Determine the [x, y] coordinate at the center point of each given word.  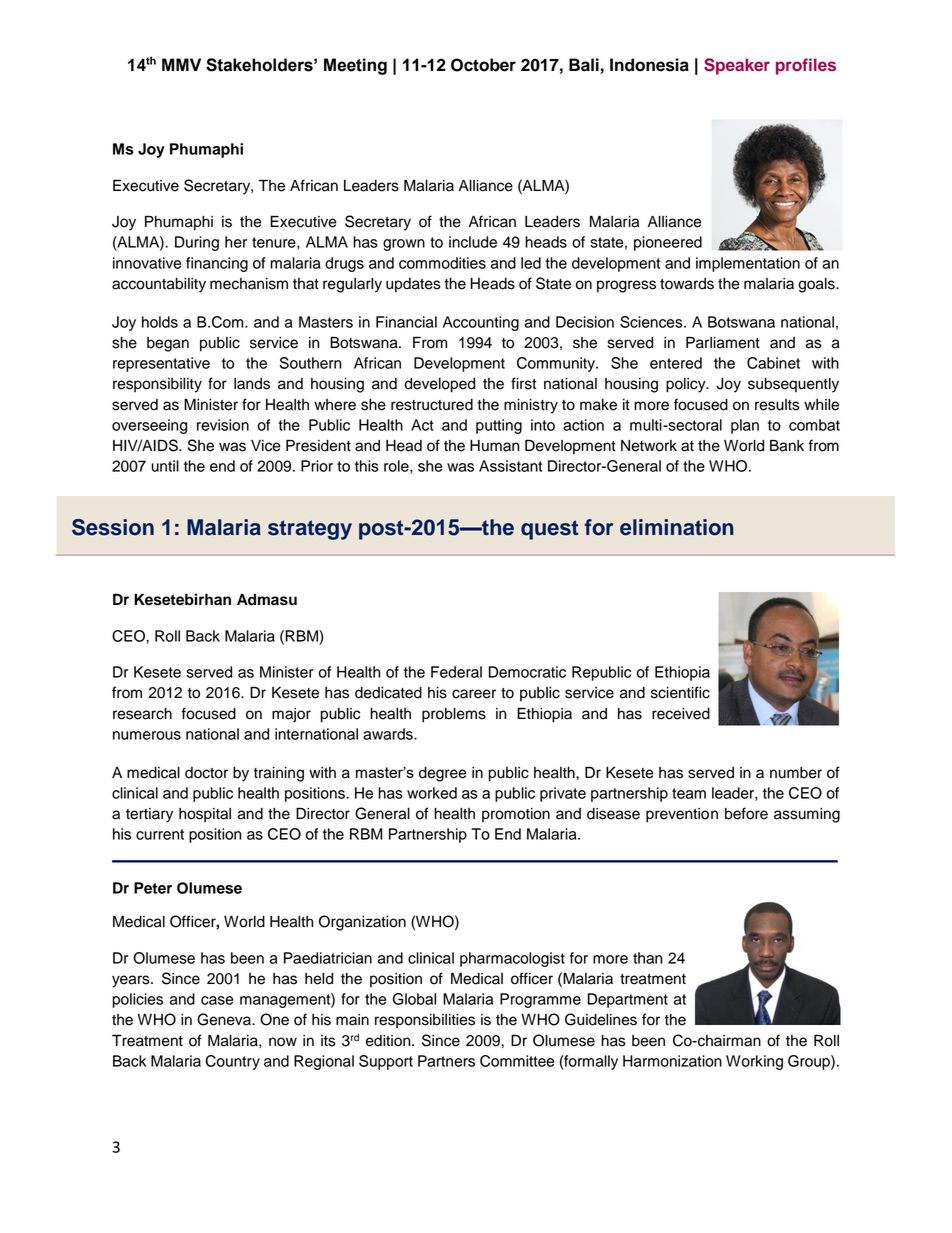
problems [454, 715]
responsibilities [425, 1021]
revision [223, 425]
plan [745, 426]
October [483, 65]
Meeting [355, 66]
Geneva [225, 1019]
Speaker [737, 66]
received [681, 714]
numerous [147, 735]
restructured [432, 405]
